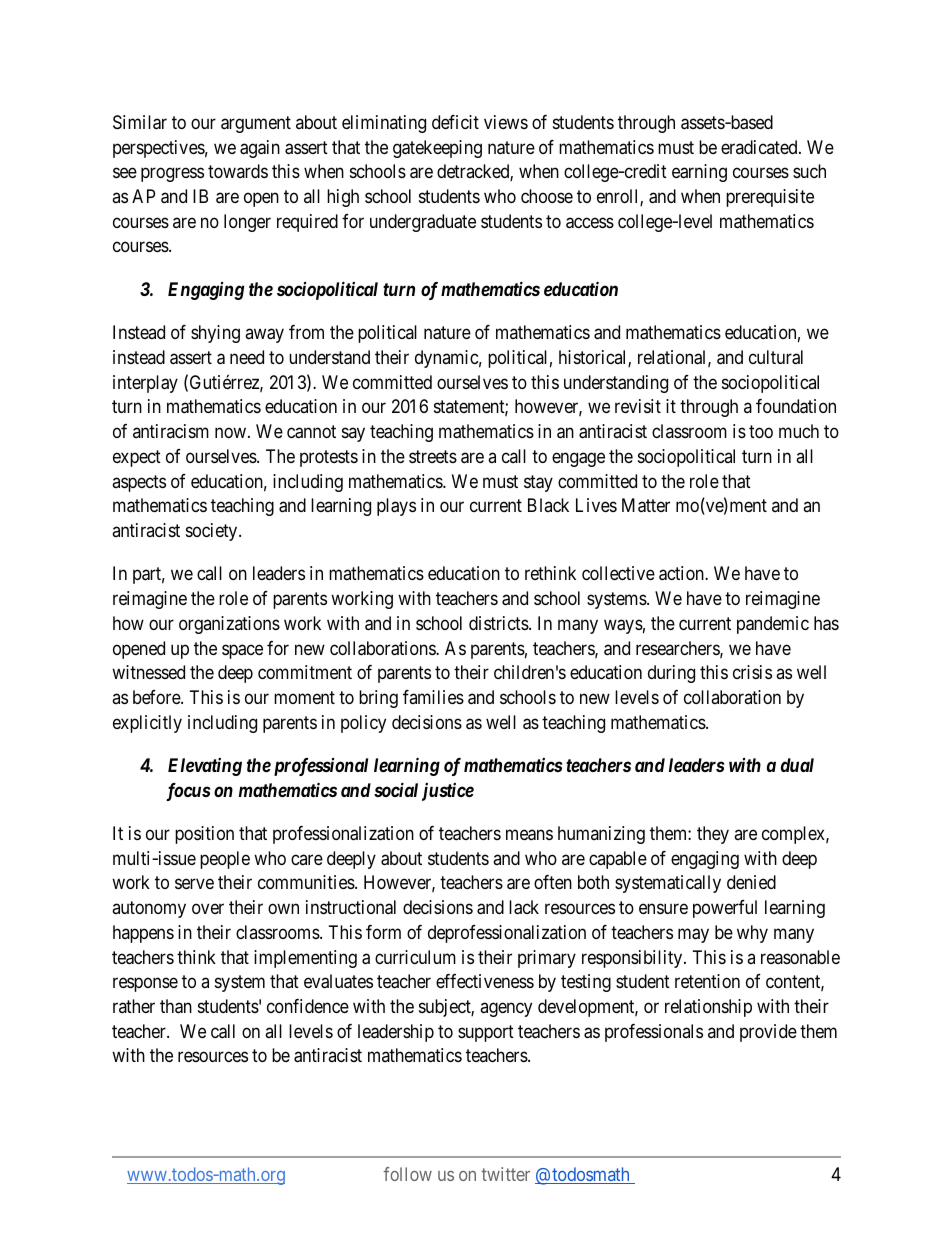 This screenshot has width=952, height=1233. I want to click on eradicated, so click(760, 147).
